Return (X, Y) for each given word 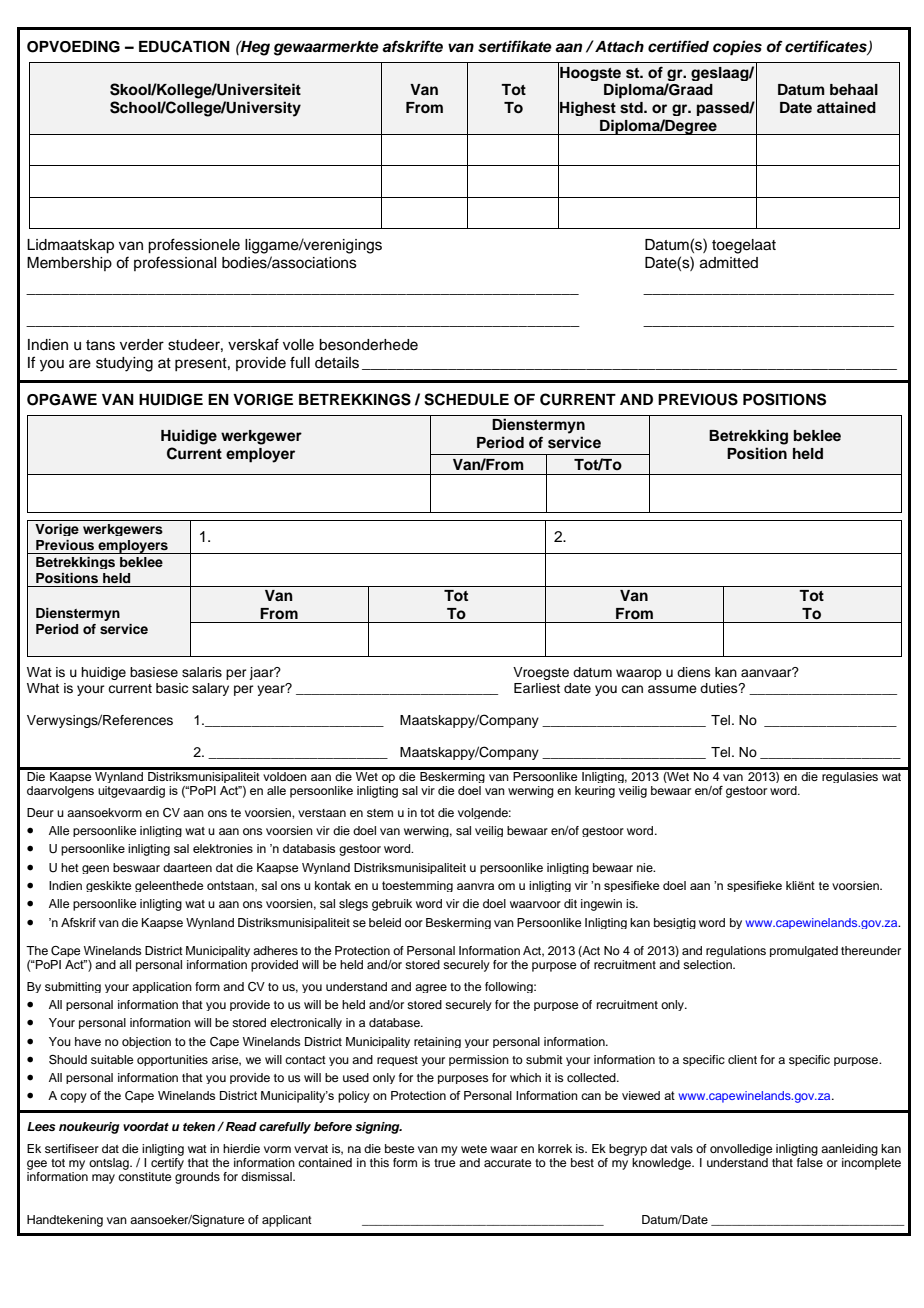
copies (737, 48)
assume (672, 689)
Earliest (537, 688)
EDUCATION (184, 46)
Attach (618, 46)
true (444, 1163)
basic (172, 688)
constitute (144, 1176)
